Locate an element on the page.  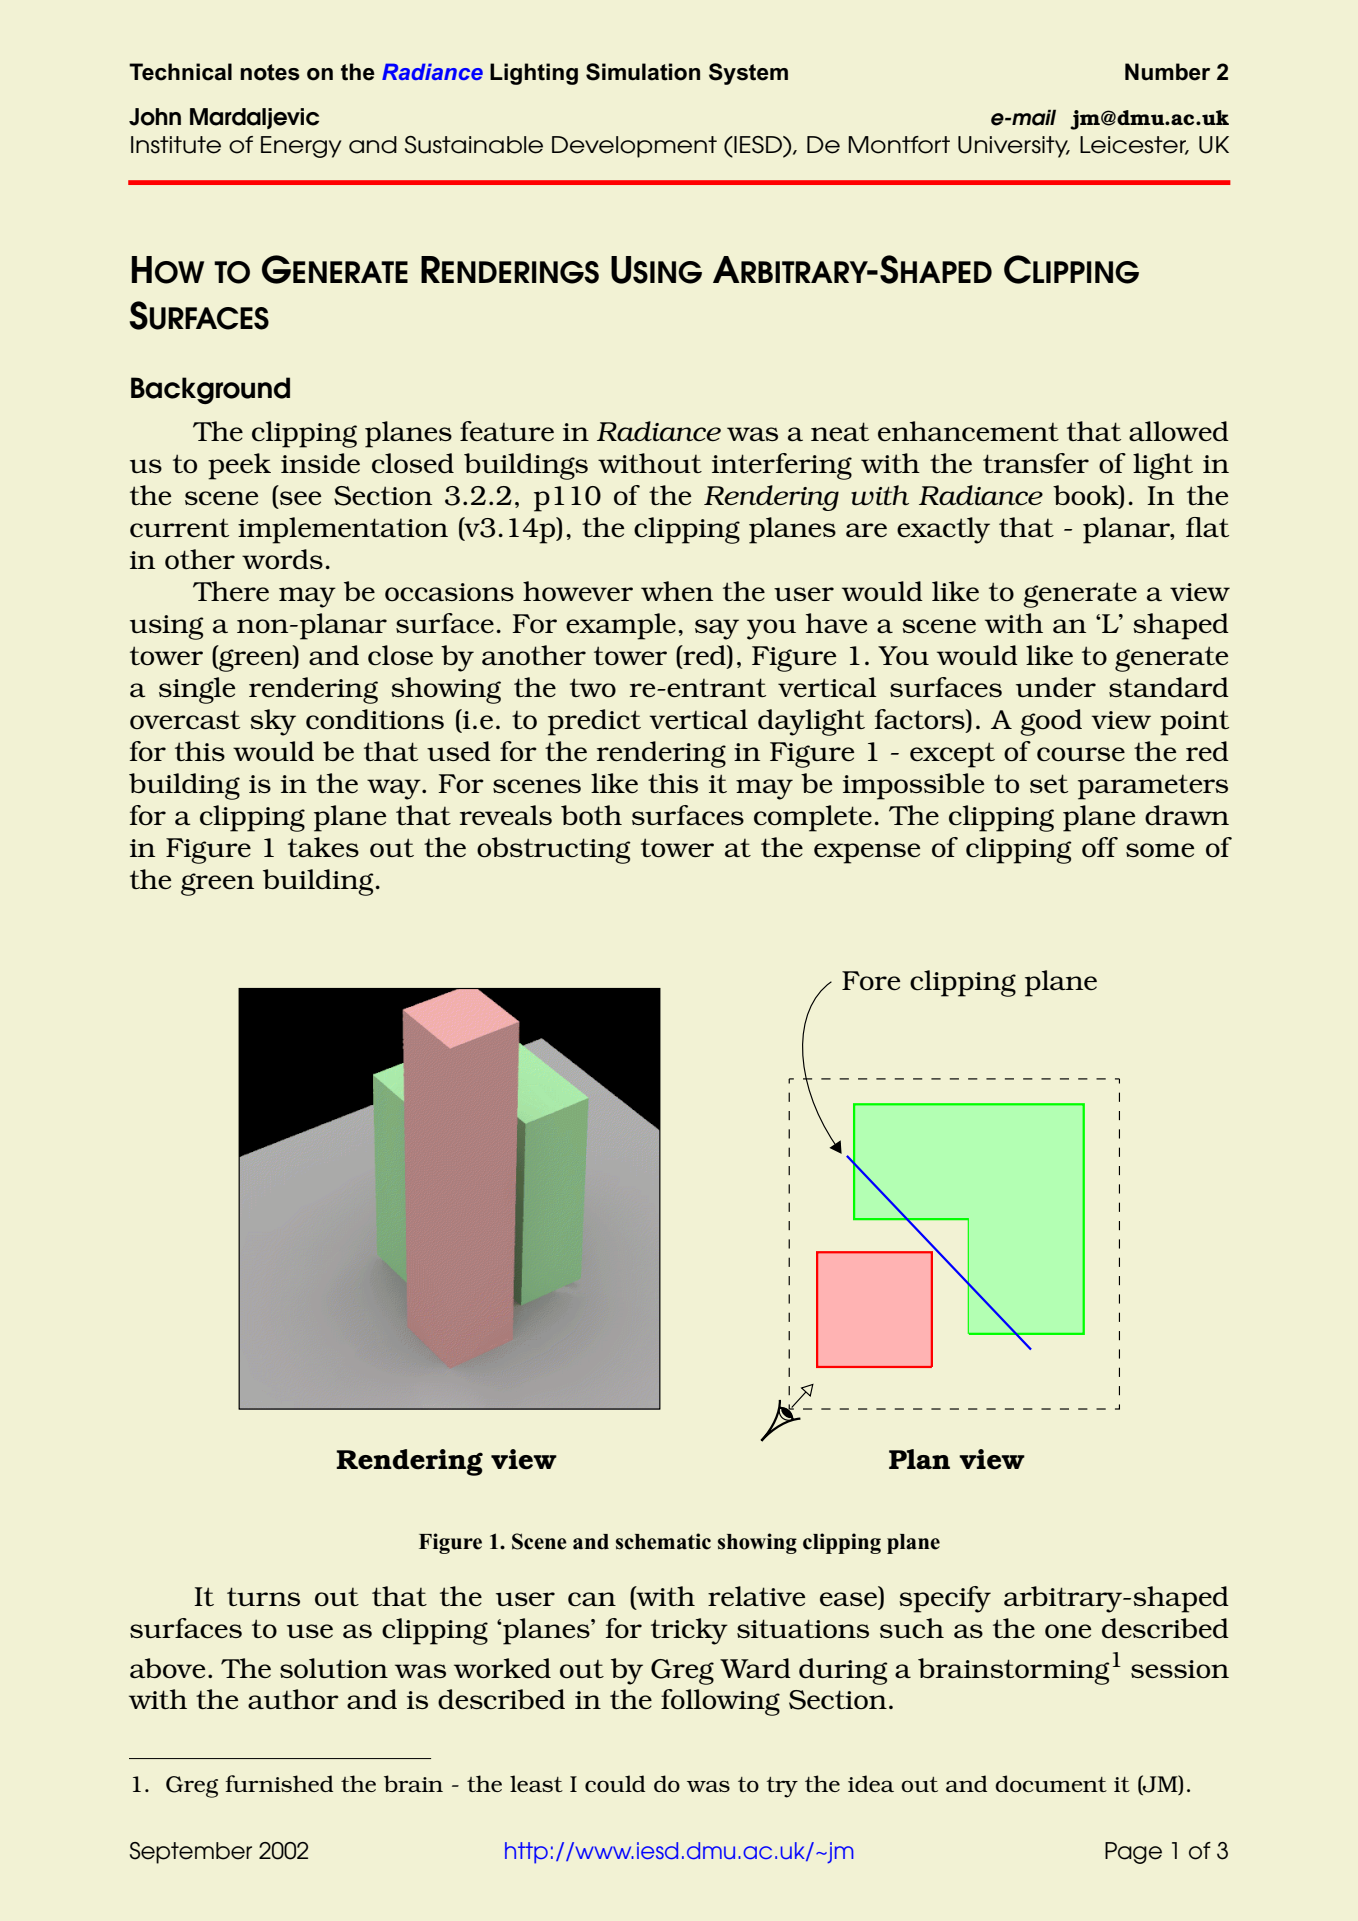
takes is located at coordinates (323, 847).
